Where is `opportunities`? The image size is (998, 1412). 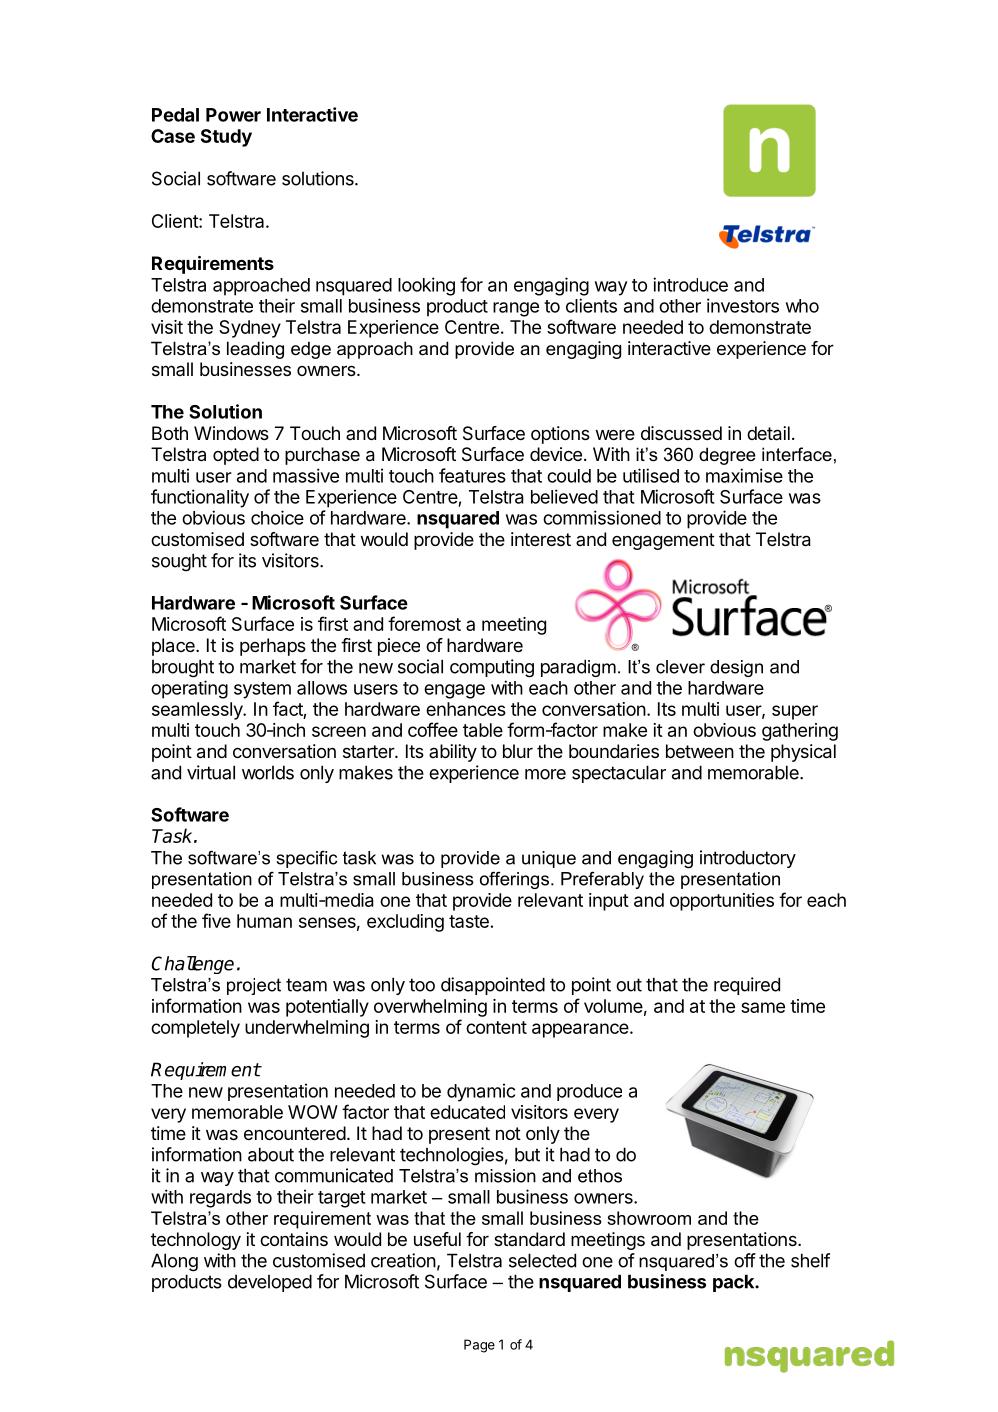 opportunities is located at coordinates (722, 902).
